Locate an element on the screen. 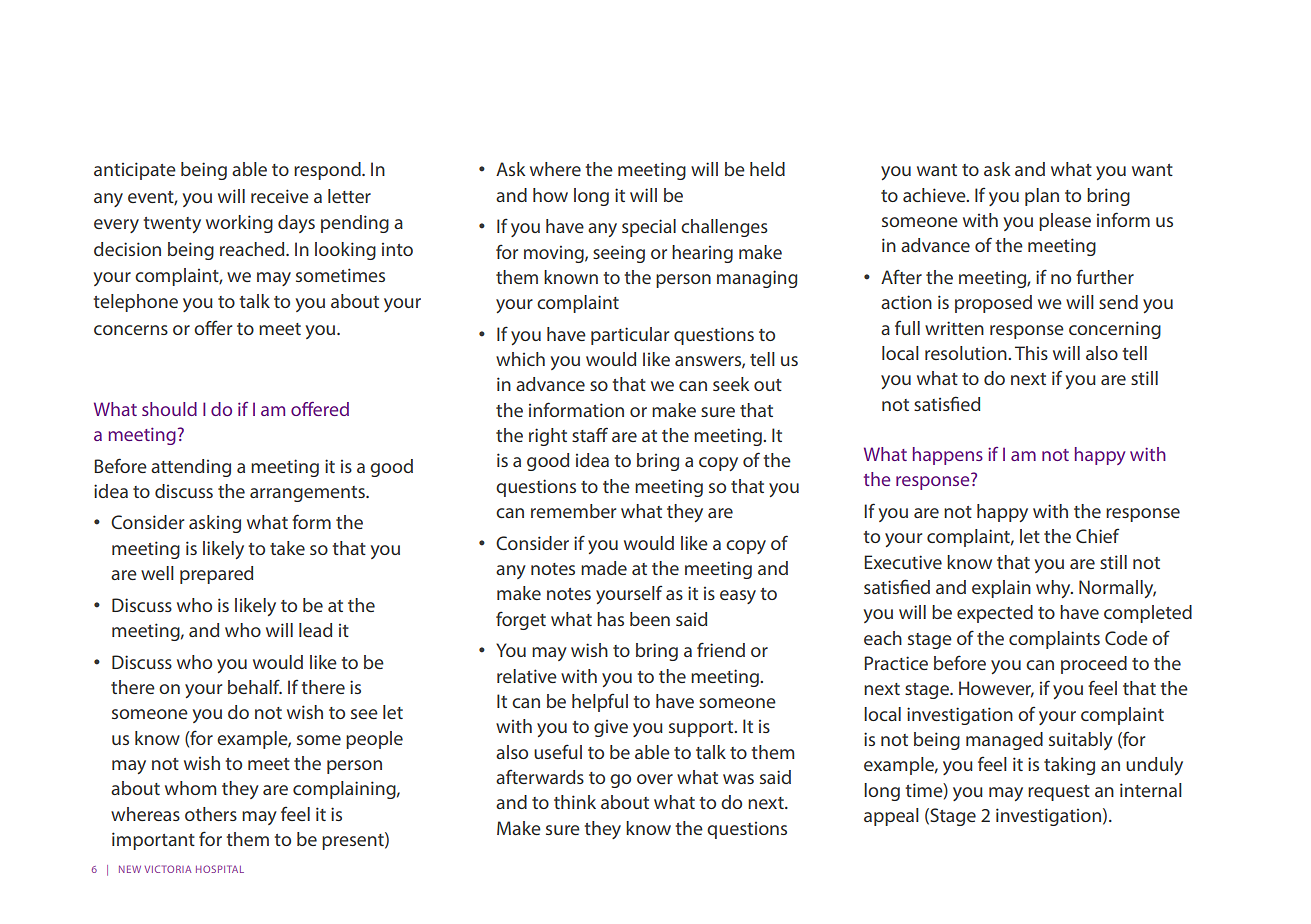 The width and height of the screenshot is (1311, 924). receive is located at coordinates (280, 196).
